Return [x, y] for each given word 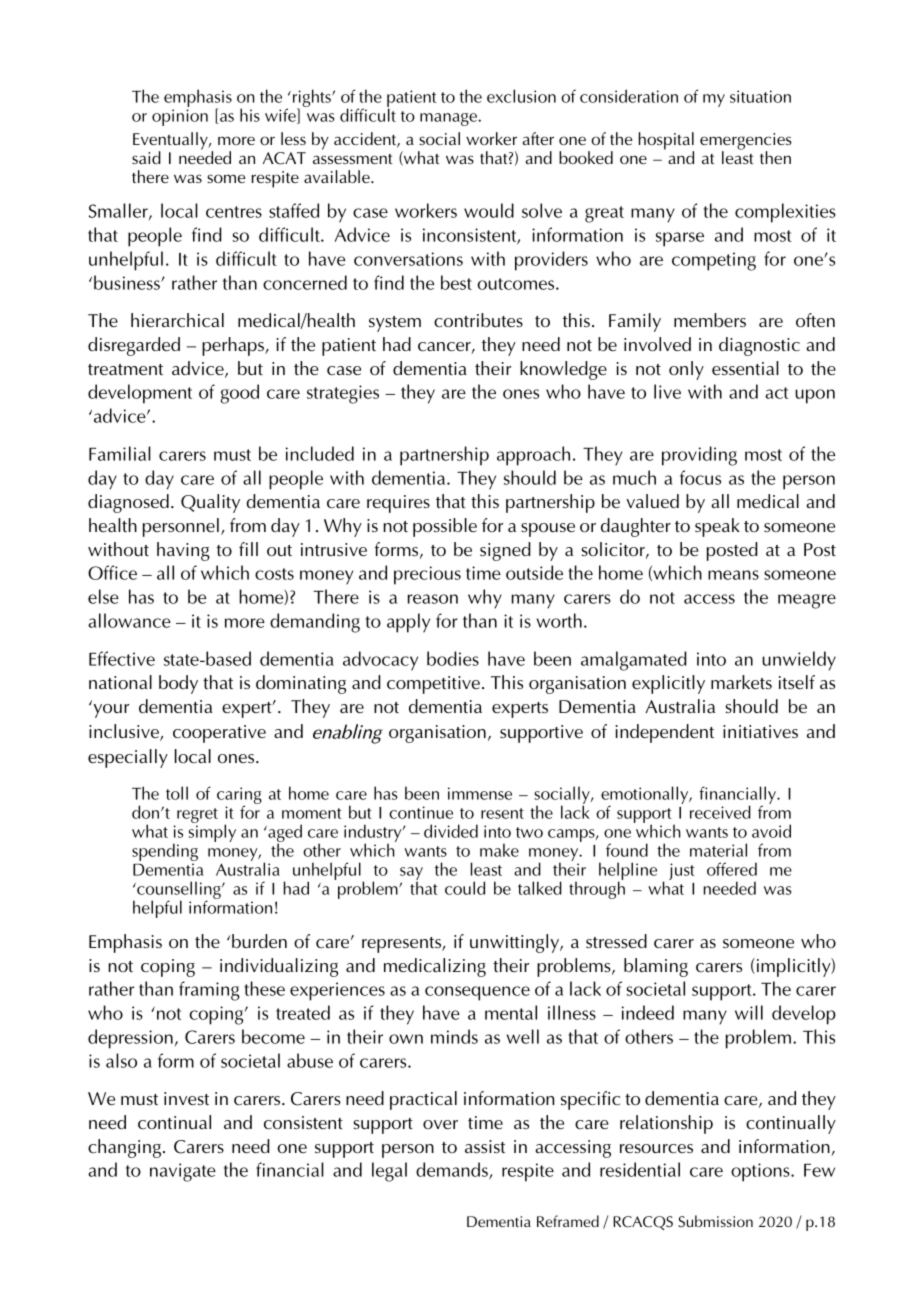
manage [449, 119]
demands [453, 1171]
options [761, 1172]
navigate [183, 1172]
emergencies [746, 142]
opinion [180, 117]
